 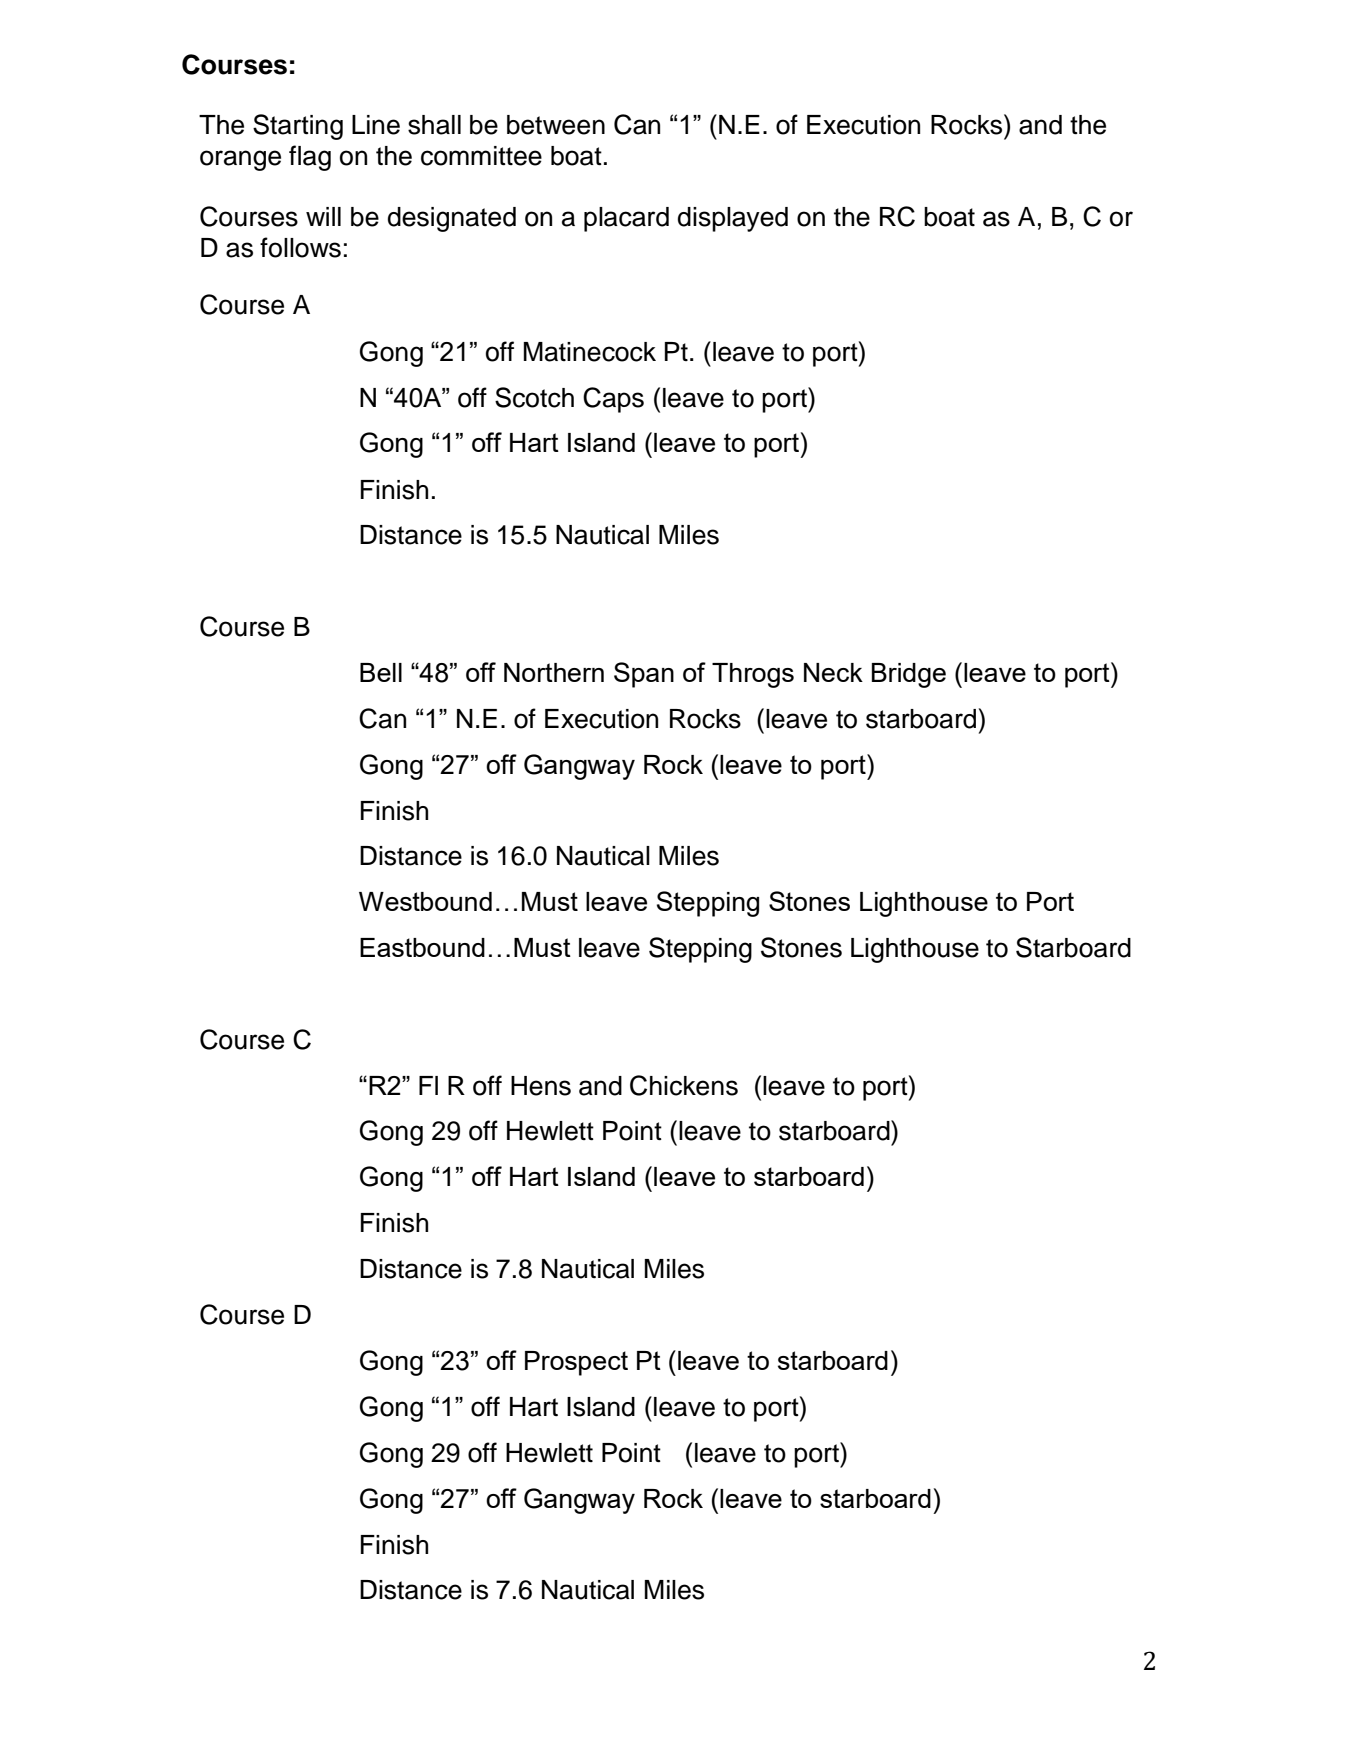 I want to click on displayed, so click(x=733, y=219).
